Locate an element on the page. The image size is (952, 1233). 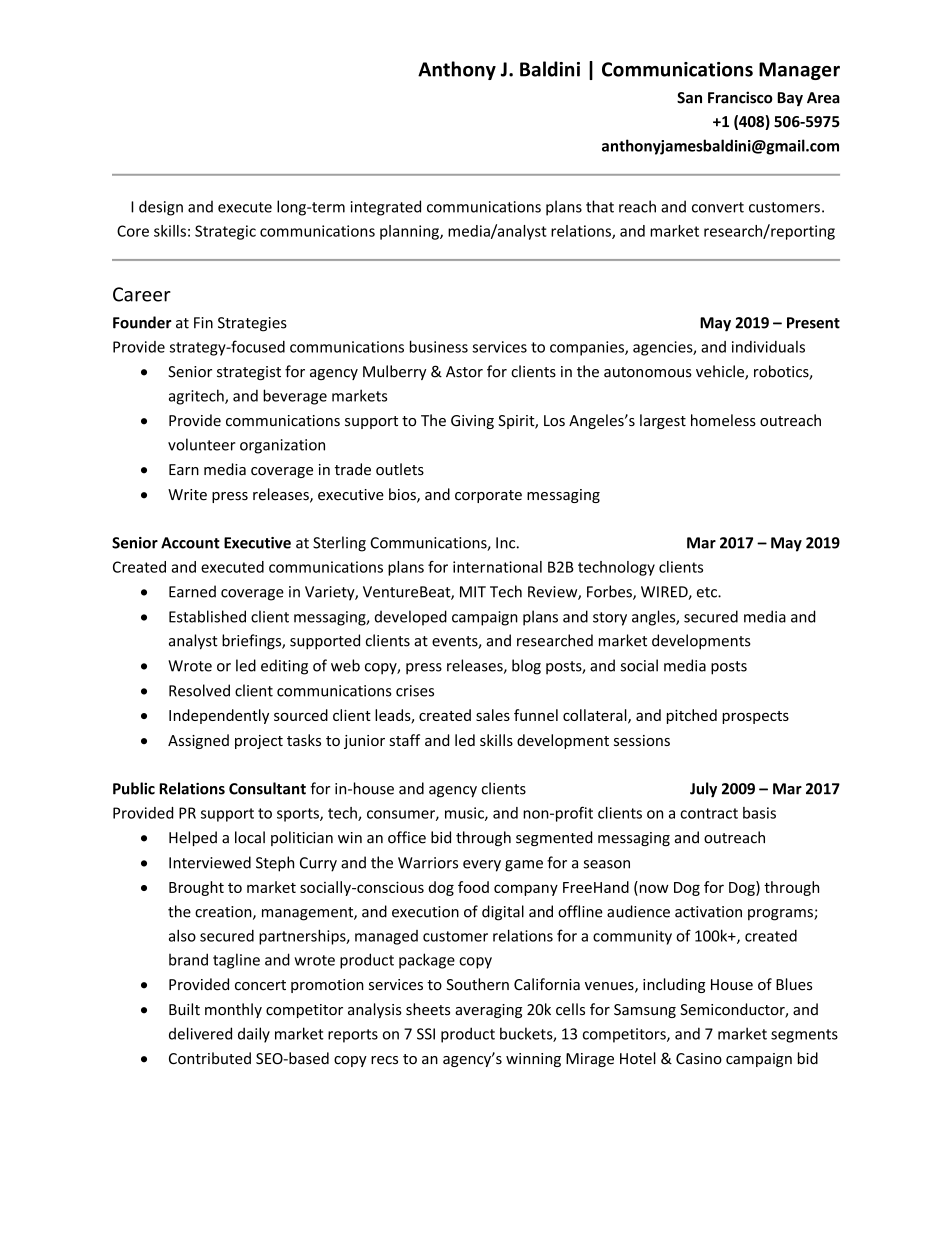
business is located at coordinates (439, 346).
